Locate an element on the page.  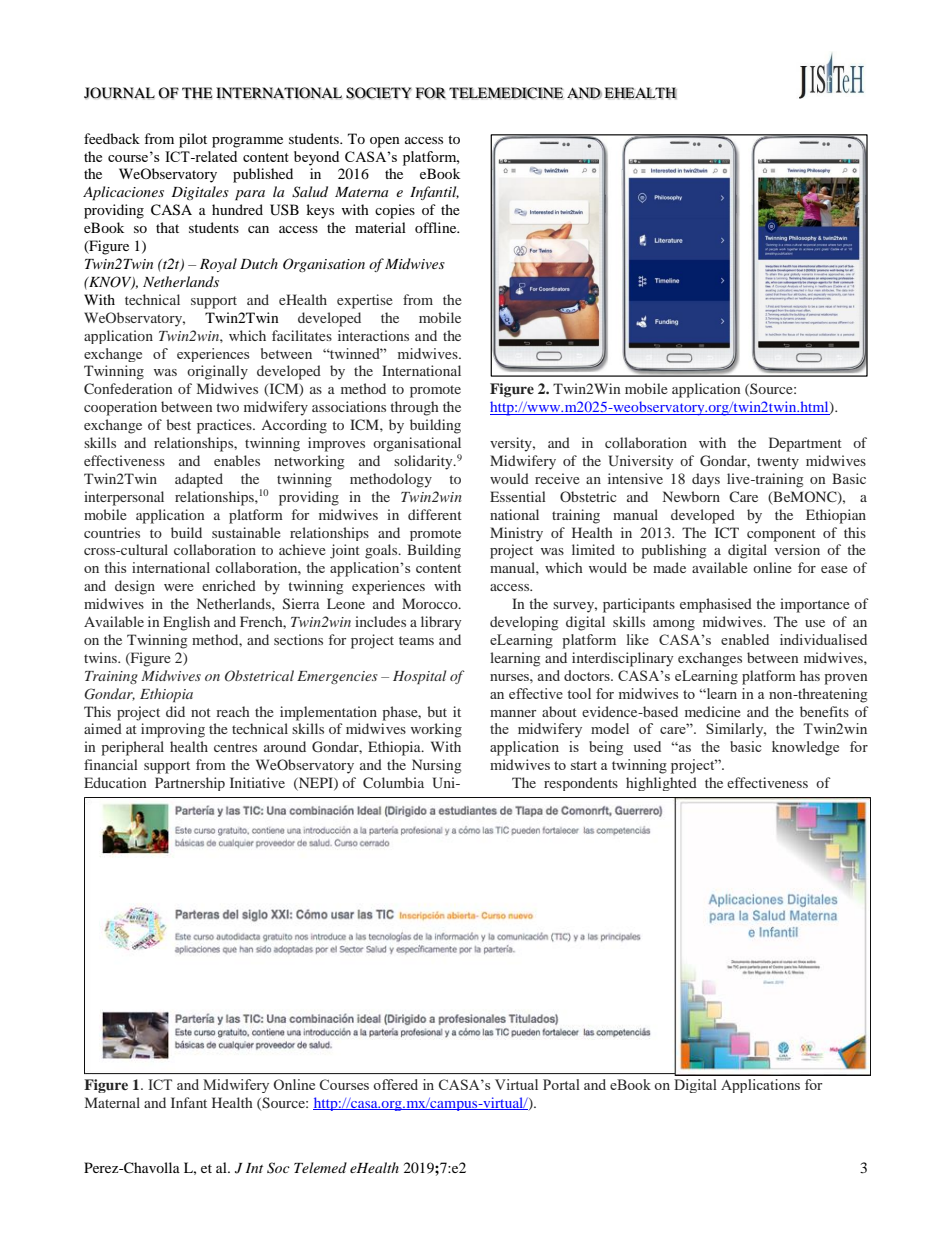
open is located at coordinates (385, 142).
